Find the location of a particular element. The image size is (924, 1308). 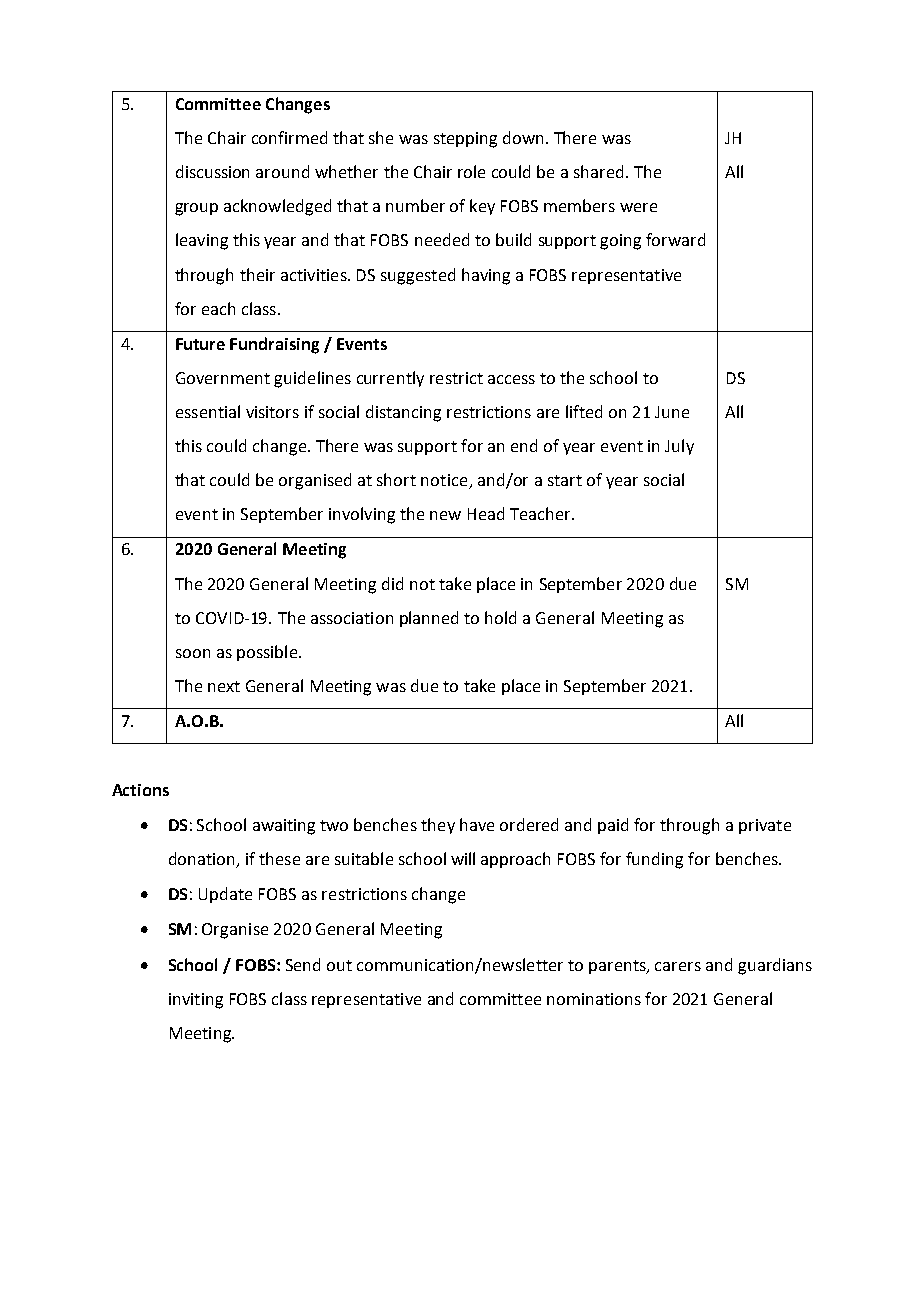

have is located at coordinates (477, 824).
